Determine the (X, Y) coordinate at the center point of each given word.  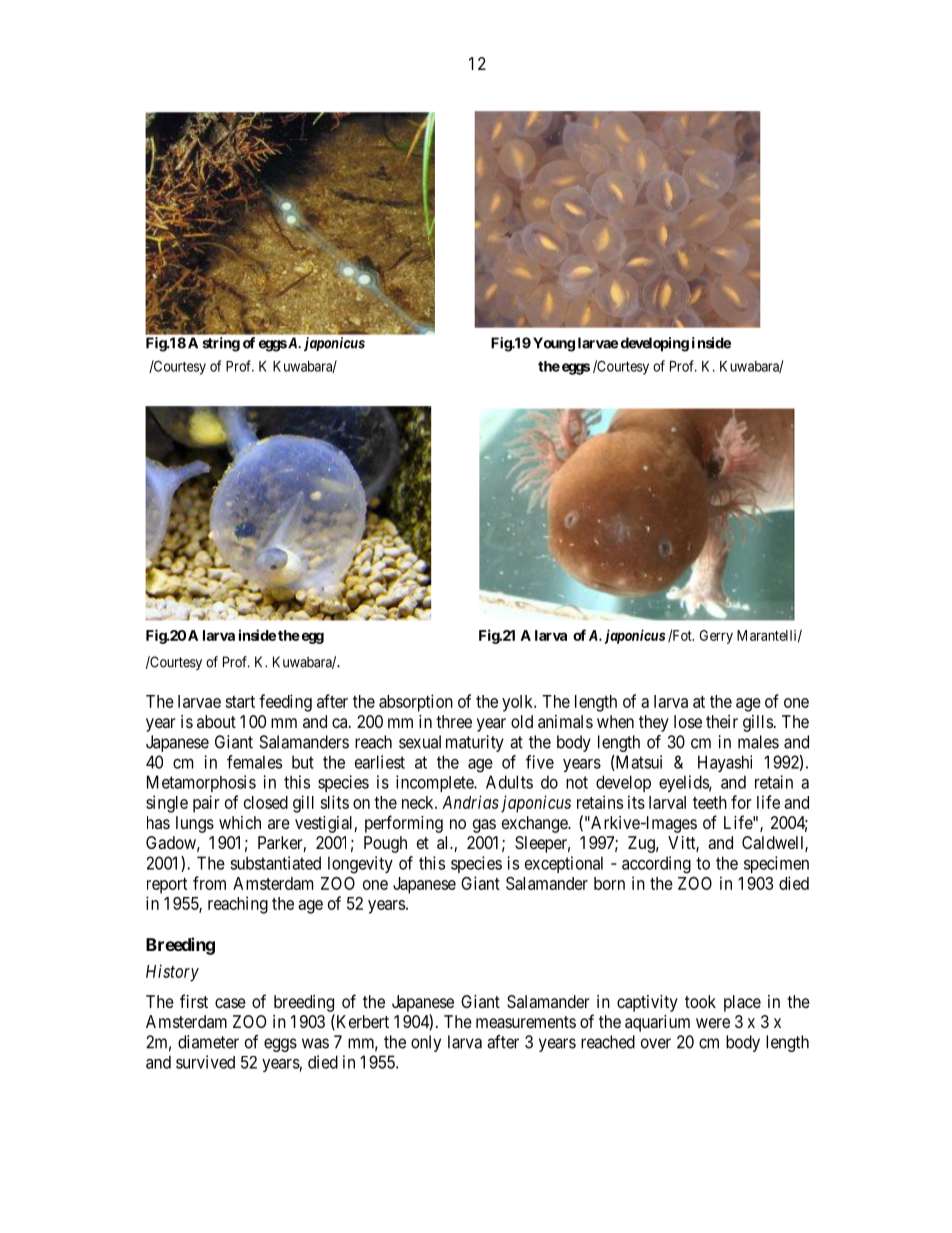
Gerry (716, 637)
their (722, 721)
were (713, 1023)
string (221, 344)
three (454, 721)
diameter (208, 1042)
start (240, 702)
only (426, 1043)
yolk (519, 703)
